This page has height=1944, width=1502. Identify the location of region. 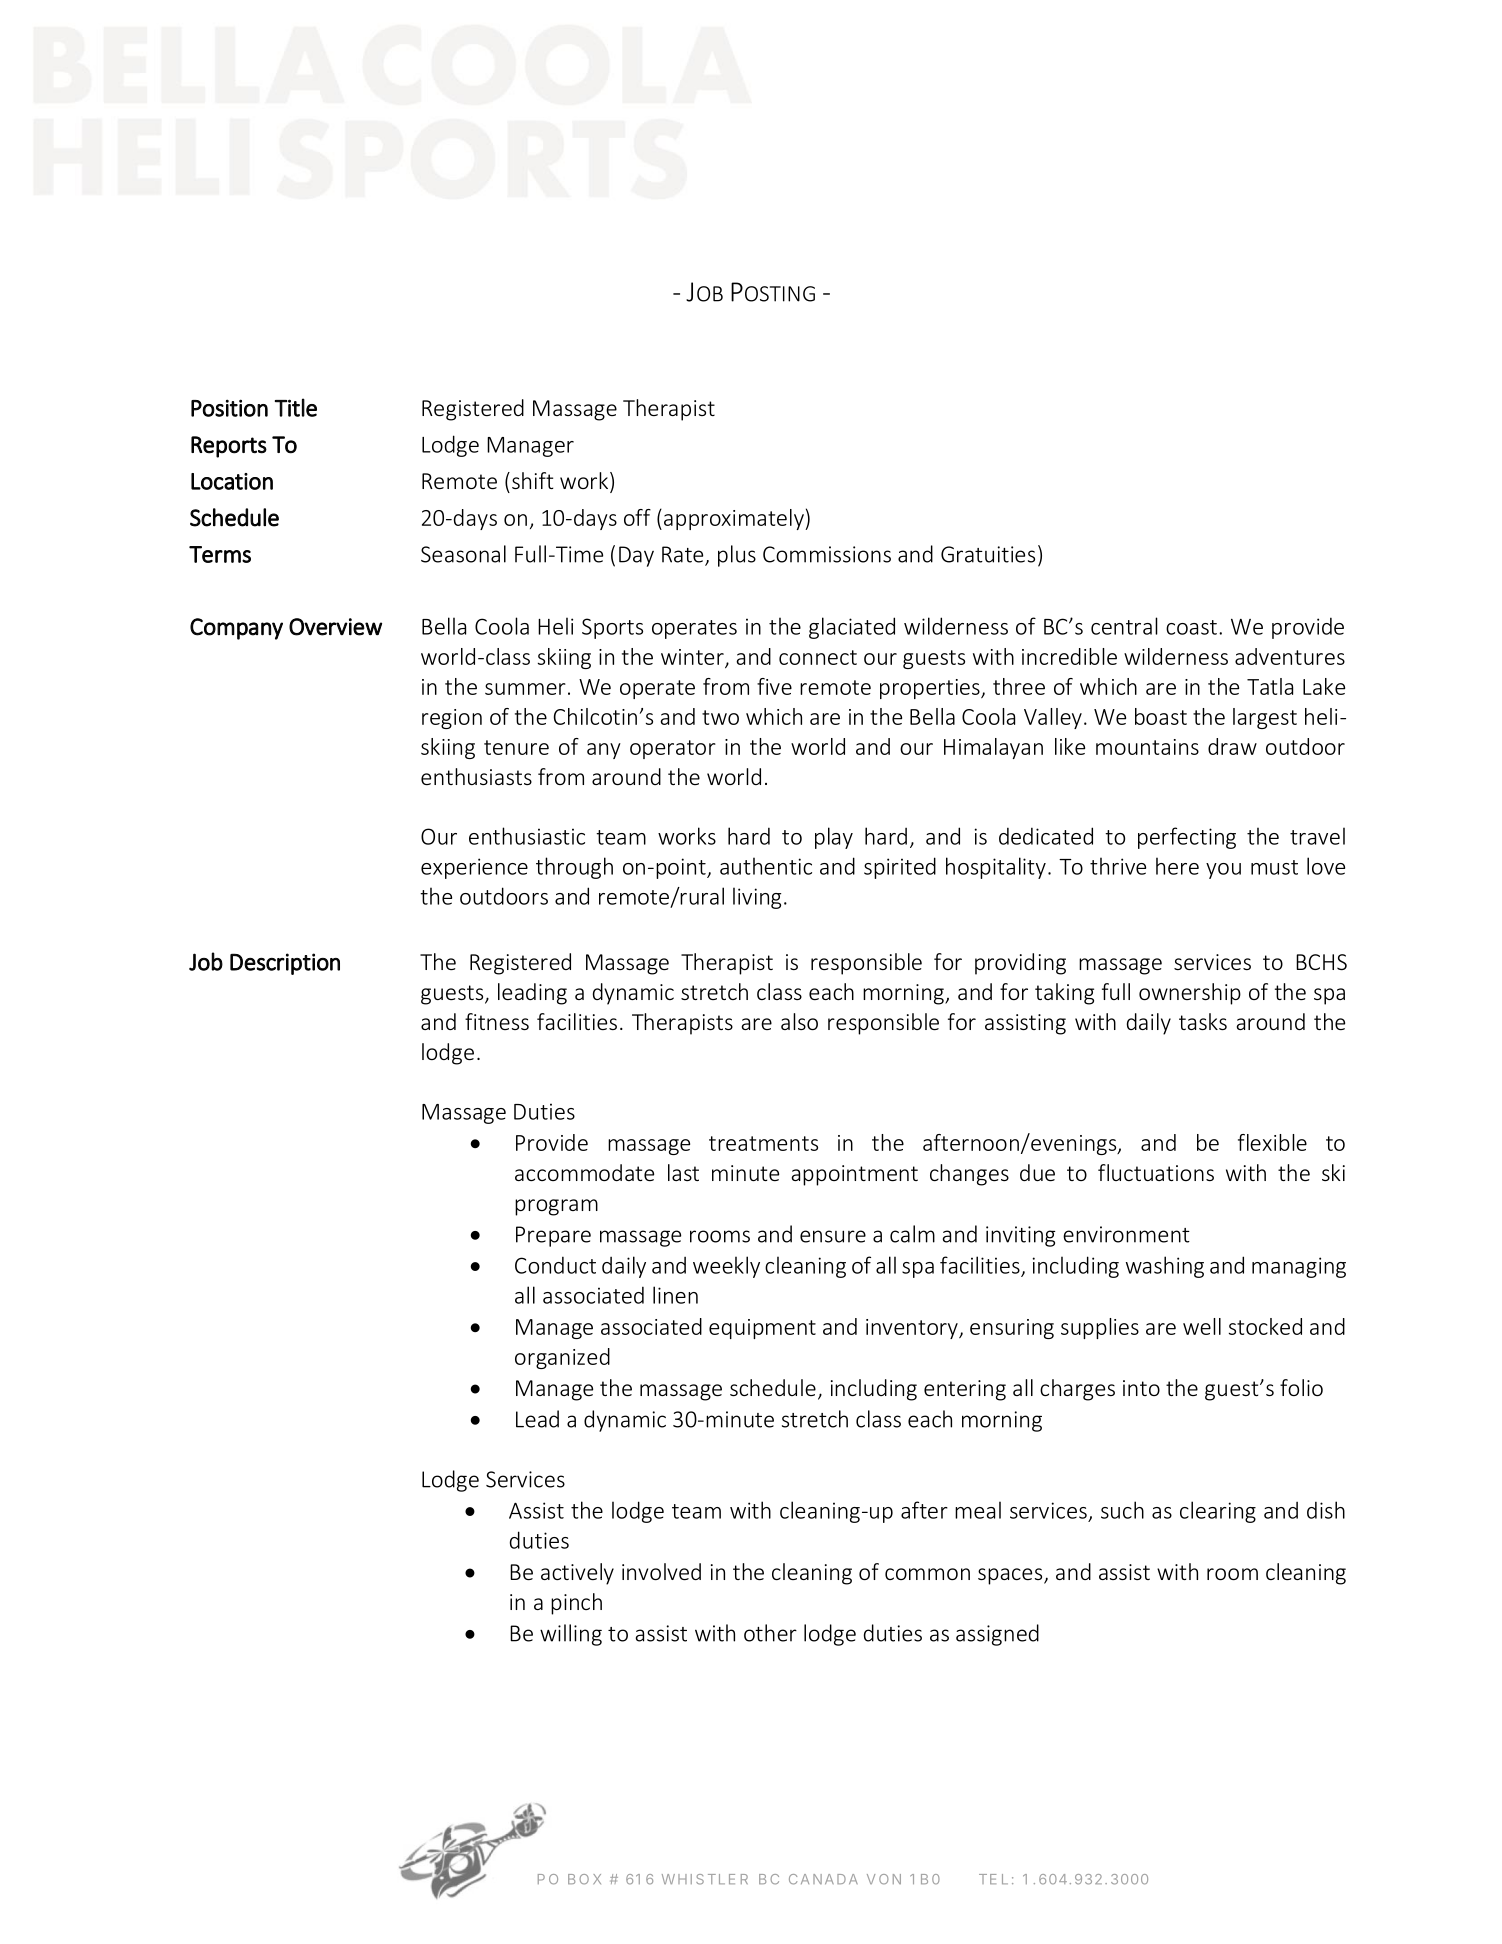
(452, 719).
